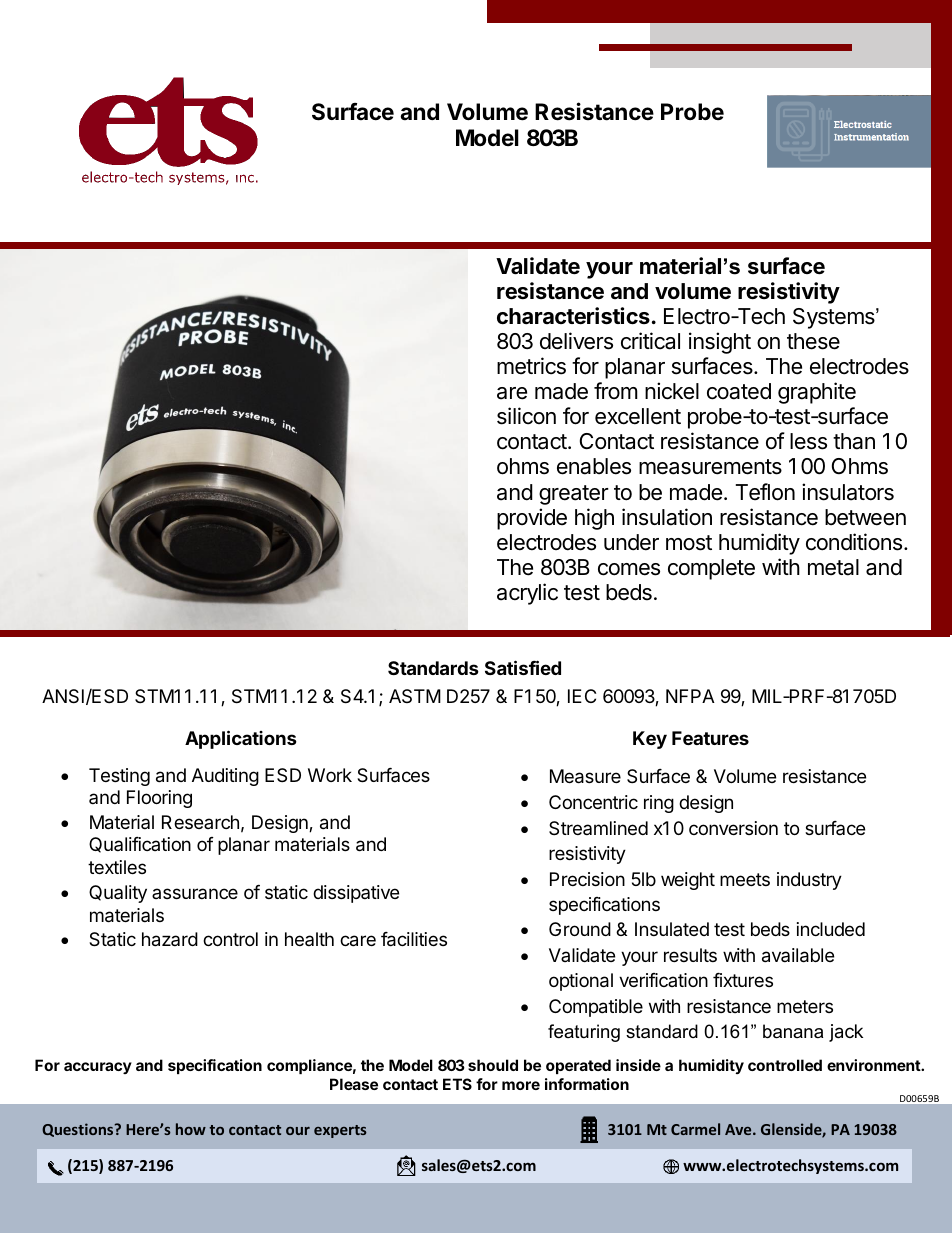  Describe the element at coordinates (833, 567) in the screenshot. I see `metal` at that location.
